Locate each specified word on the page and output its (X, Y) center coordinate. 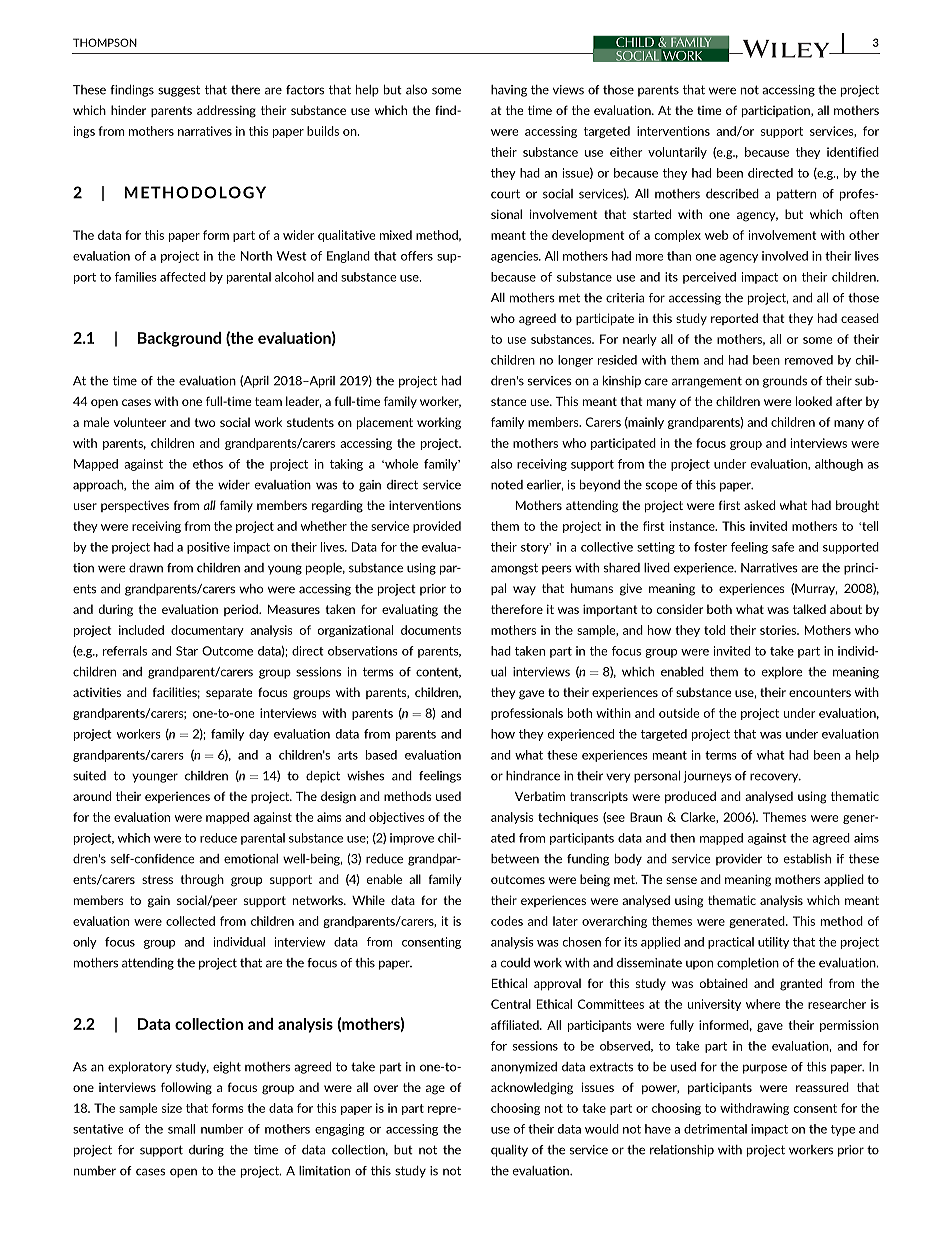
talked (809, 609)
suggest (179, 91)
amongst (514, 569)
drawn (146, 568)
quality (509, 1151)
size (172, 1108)
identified (853, 152)
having (509, 91)
